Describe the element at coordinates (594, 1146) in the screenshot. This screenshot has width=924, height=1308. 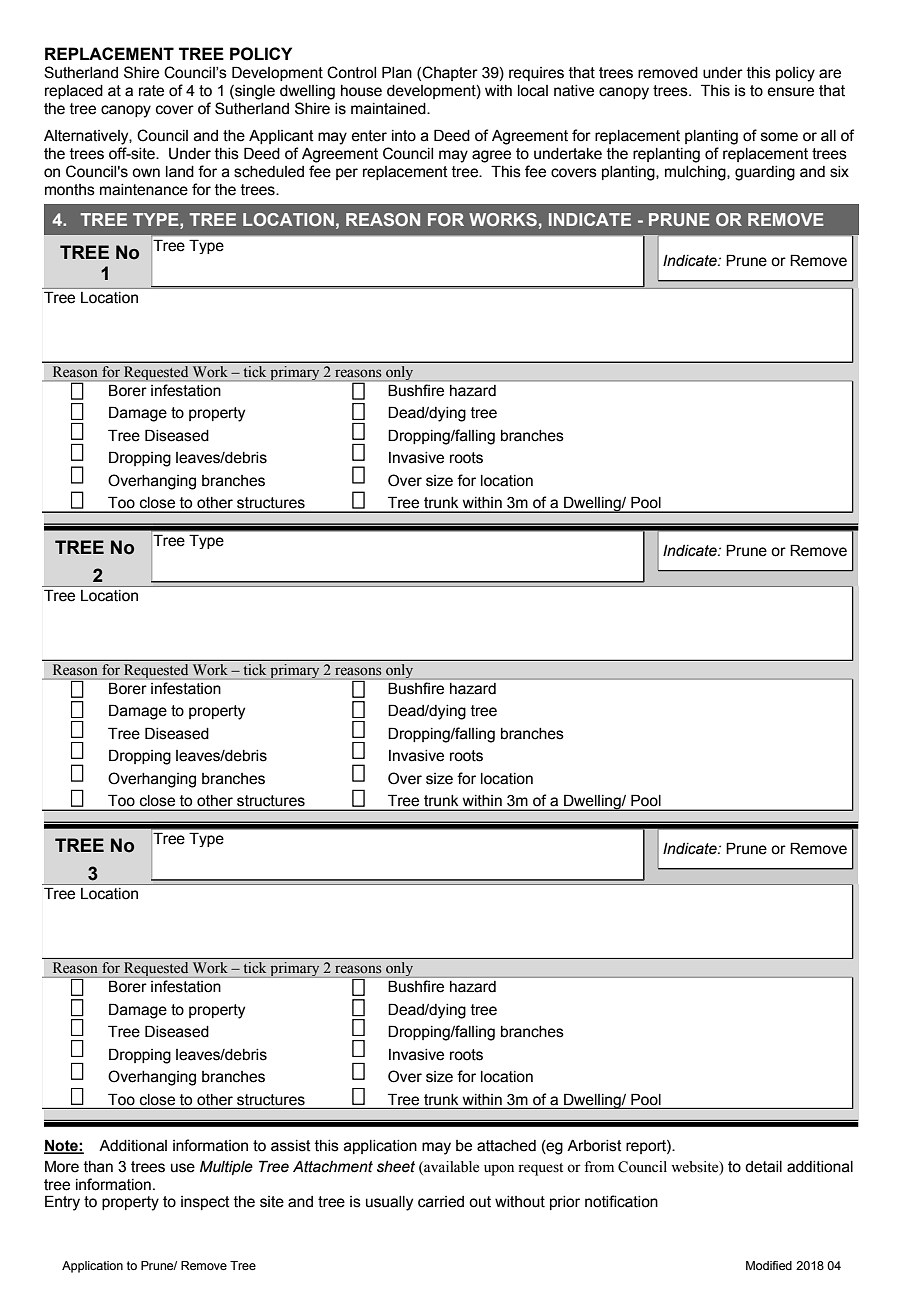
I see `Arborist` at that location.
